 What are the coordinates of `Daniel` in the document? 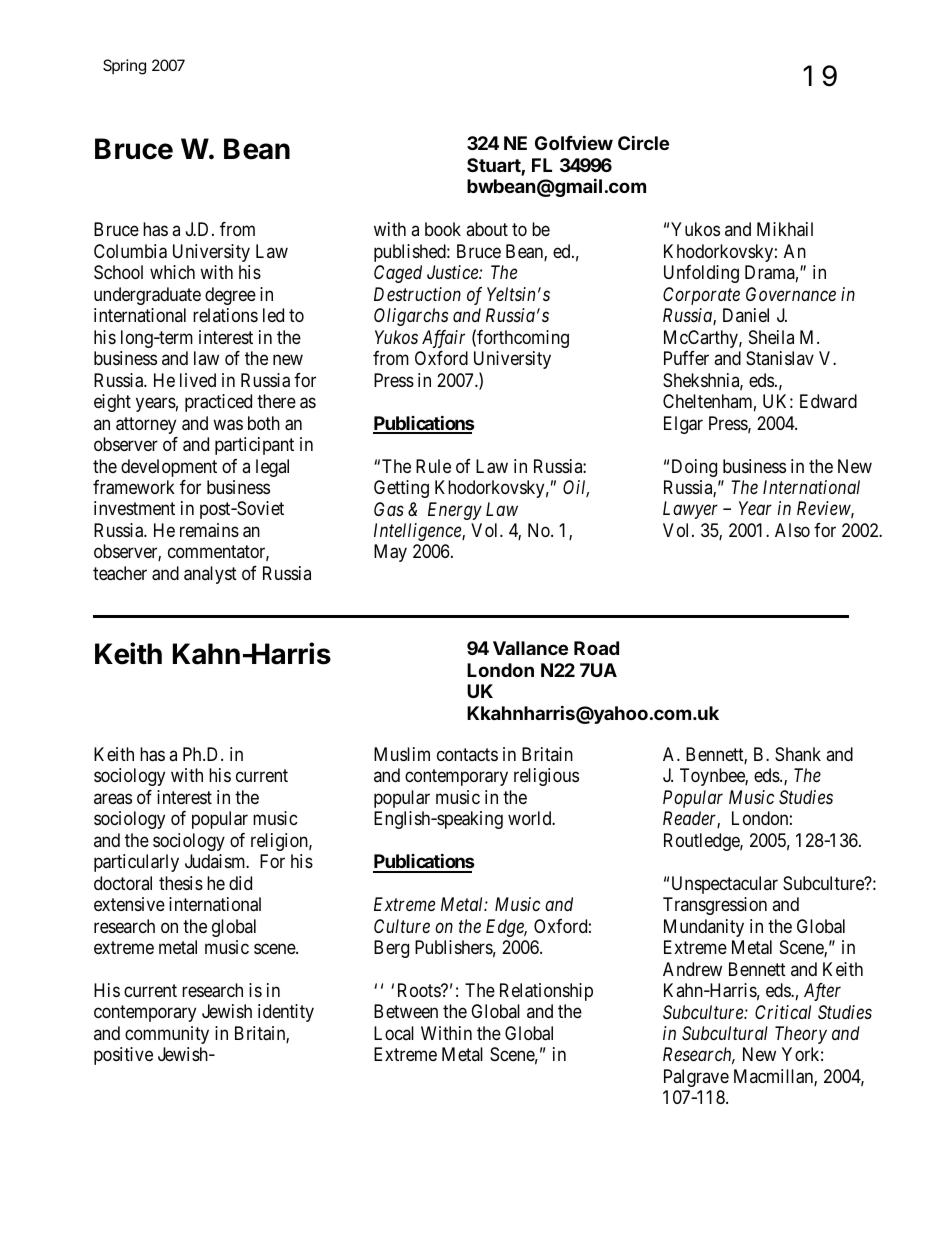 It's located at (746, 315).
